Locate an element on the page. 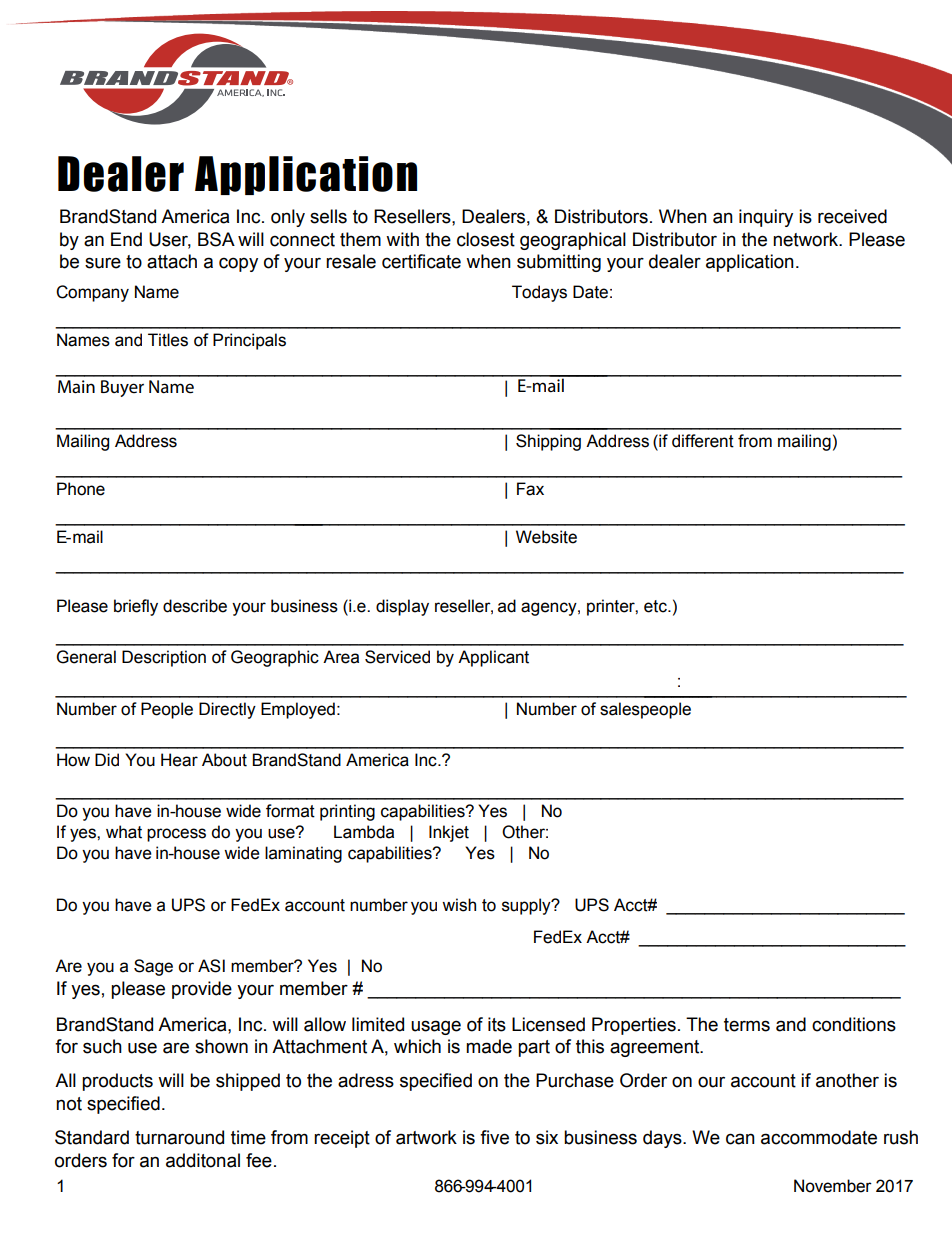  describe is located at coordinates (195, 606).
